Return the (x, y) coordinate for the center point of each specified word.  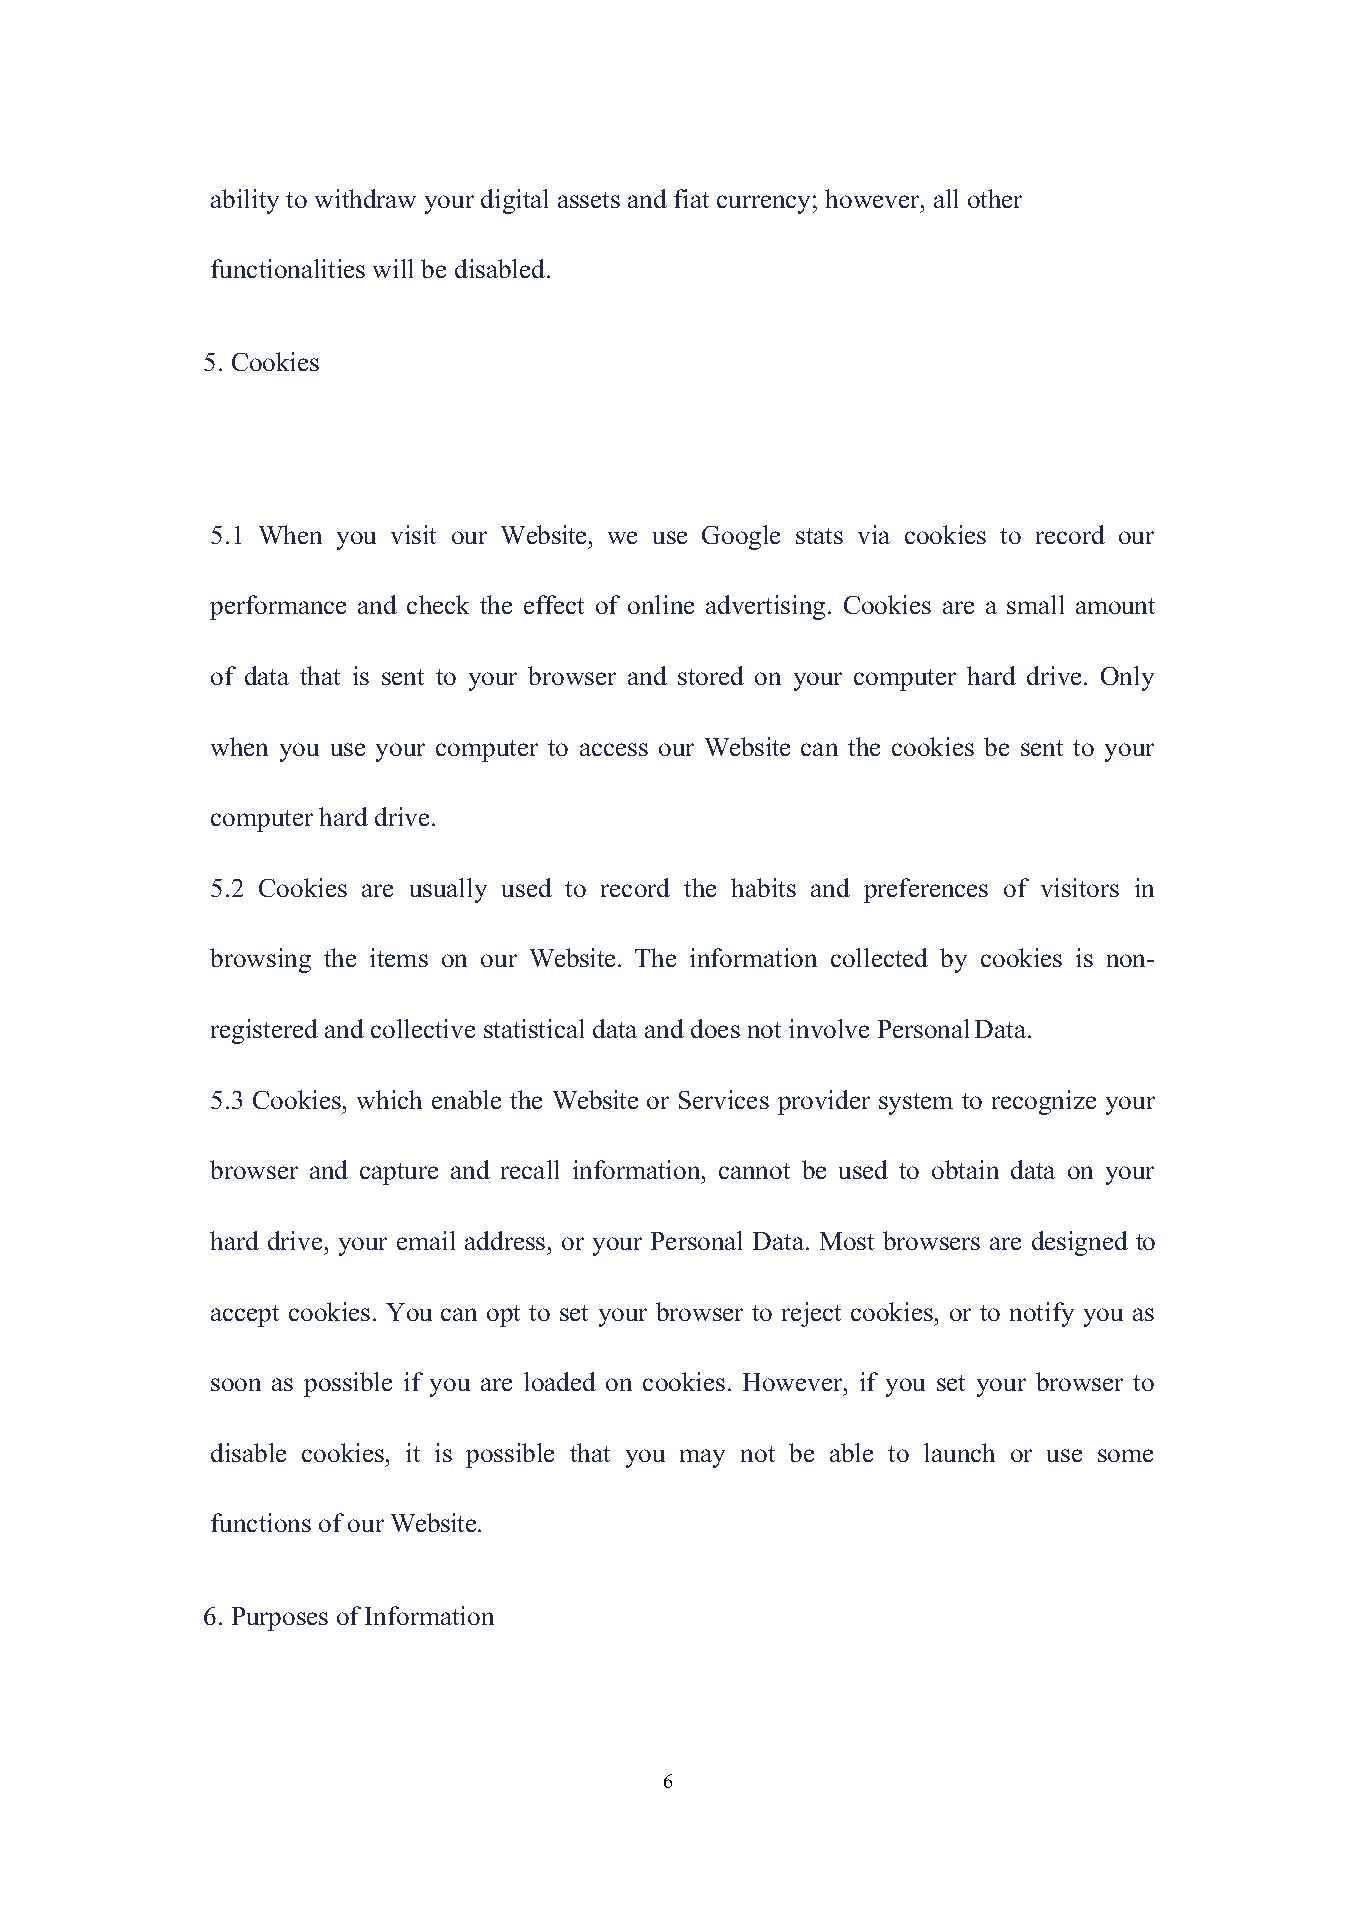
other (995, 198)
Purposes (280, 1619)
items (399, 957)
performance (278, 607)
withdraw (365, 198)
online (661, 604)
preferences (926, 890)
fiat (691, 198)
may (702, 1458)
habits (763, 887)
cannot (754, 1171)
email (426, 1240)
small (1035, 604)
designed (1080, 1243)
